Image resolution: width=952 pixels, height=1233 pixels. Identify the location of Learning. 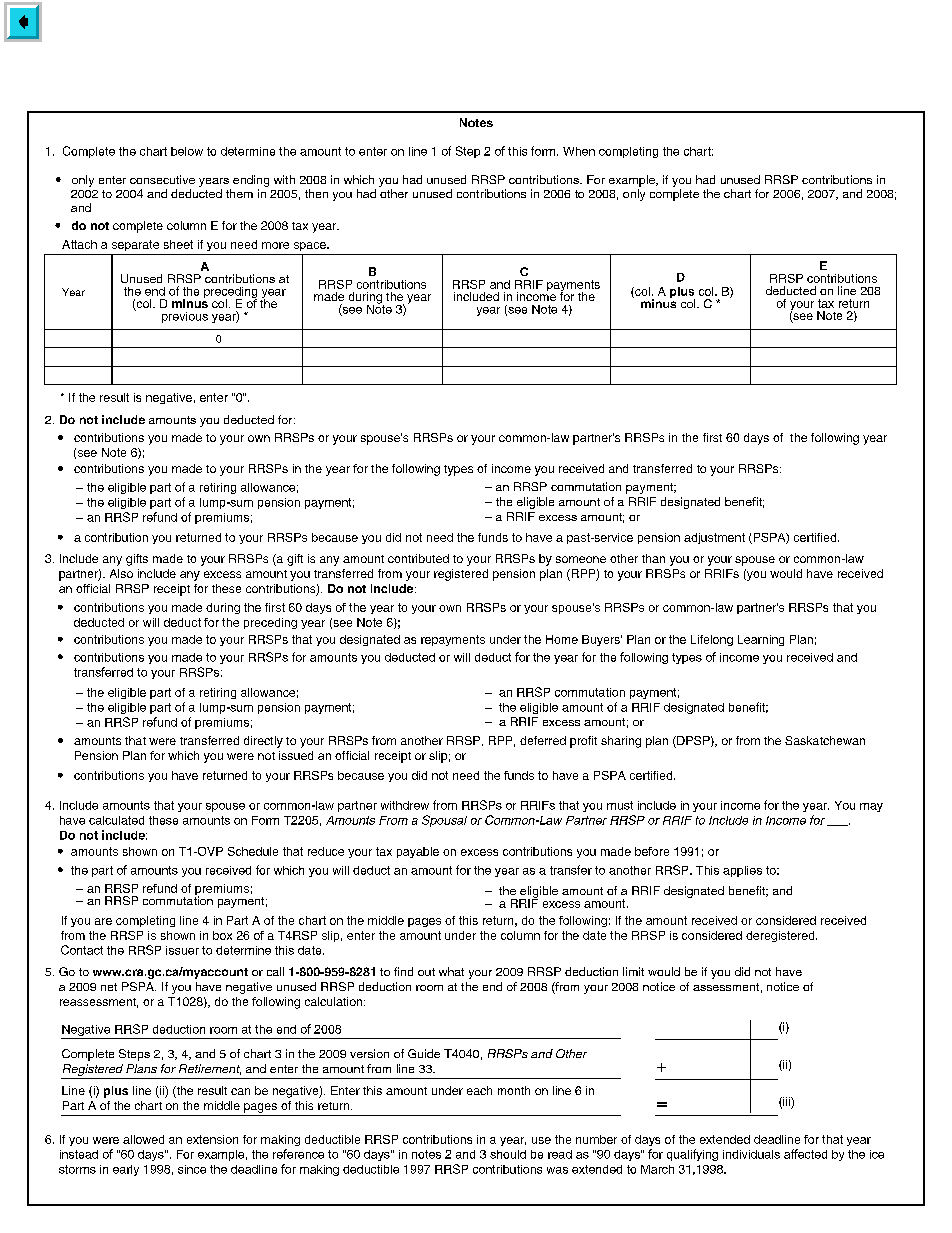
(761, 640).
